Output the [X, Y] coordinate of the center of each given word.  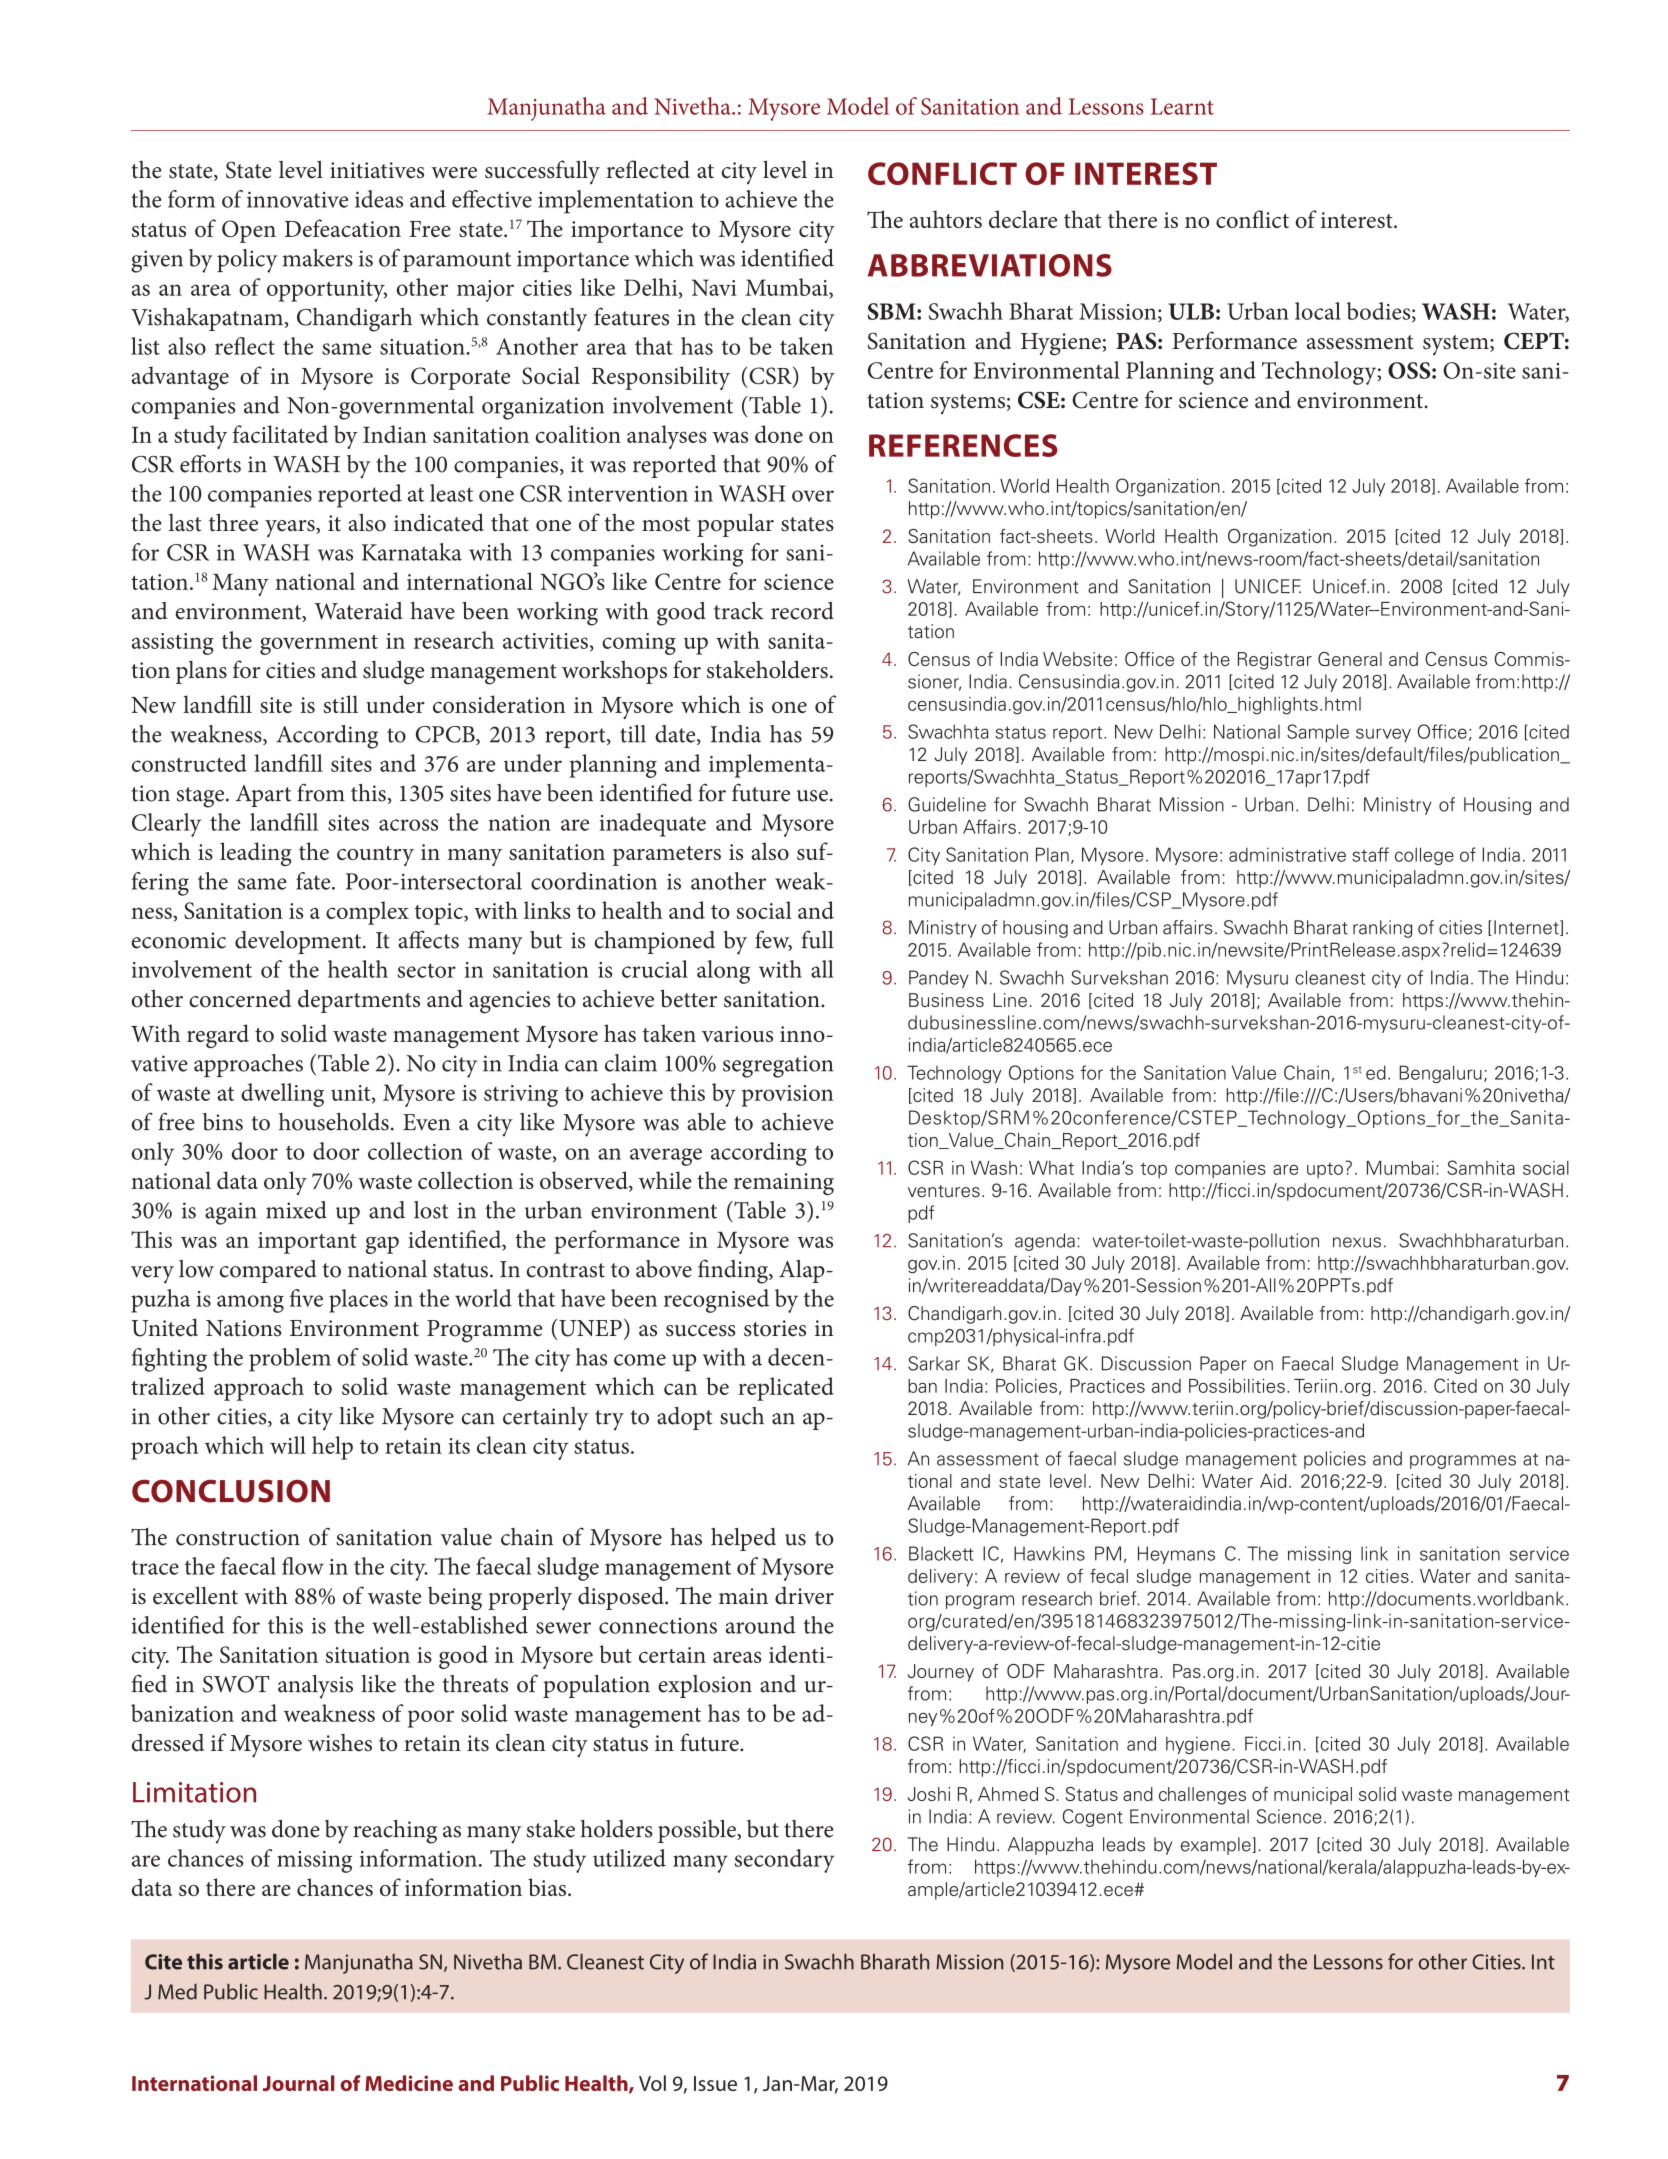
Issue [715, 2083]
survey [1383, 735]
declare [1023, 219]
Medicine [409, 2083]
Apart [263, 796]
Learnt [1182, 106]
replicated [786, 1389]
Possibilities [1237, 1386]
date [676, 735]
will [288, 1445]
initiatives [377, 170]
